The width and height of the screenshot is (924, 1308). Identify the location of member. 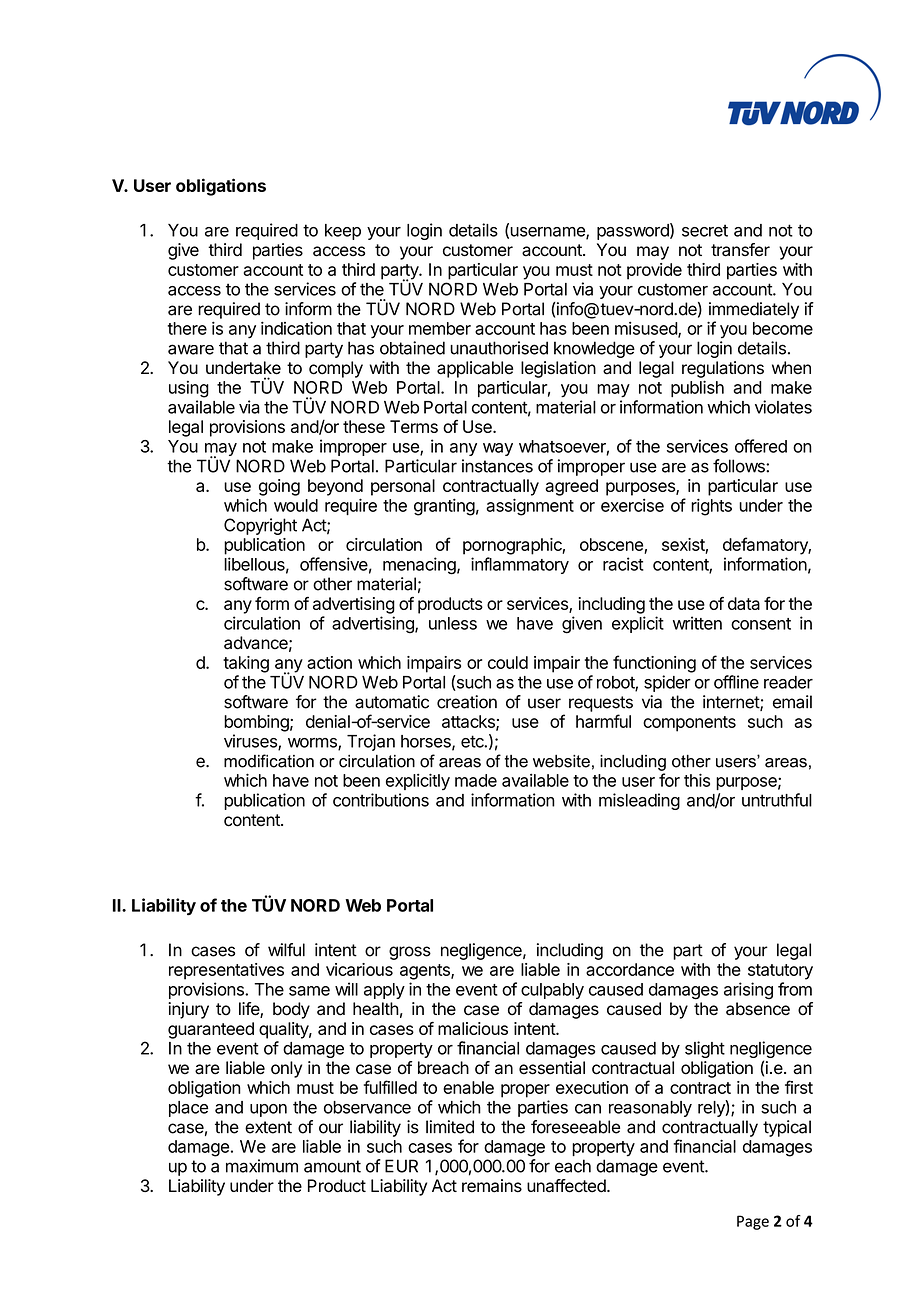
(440, 328).
